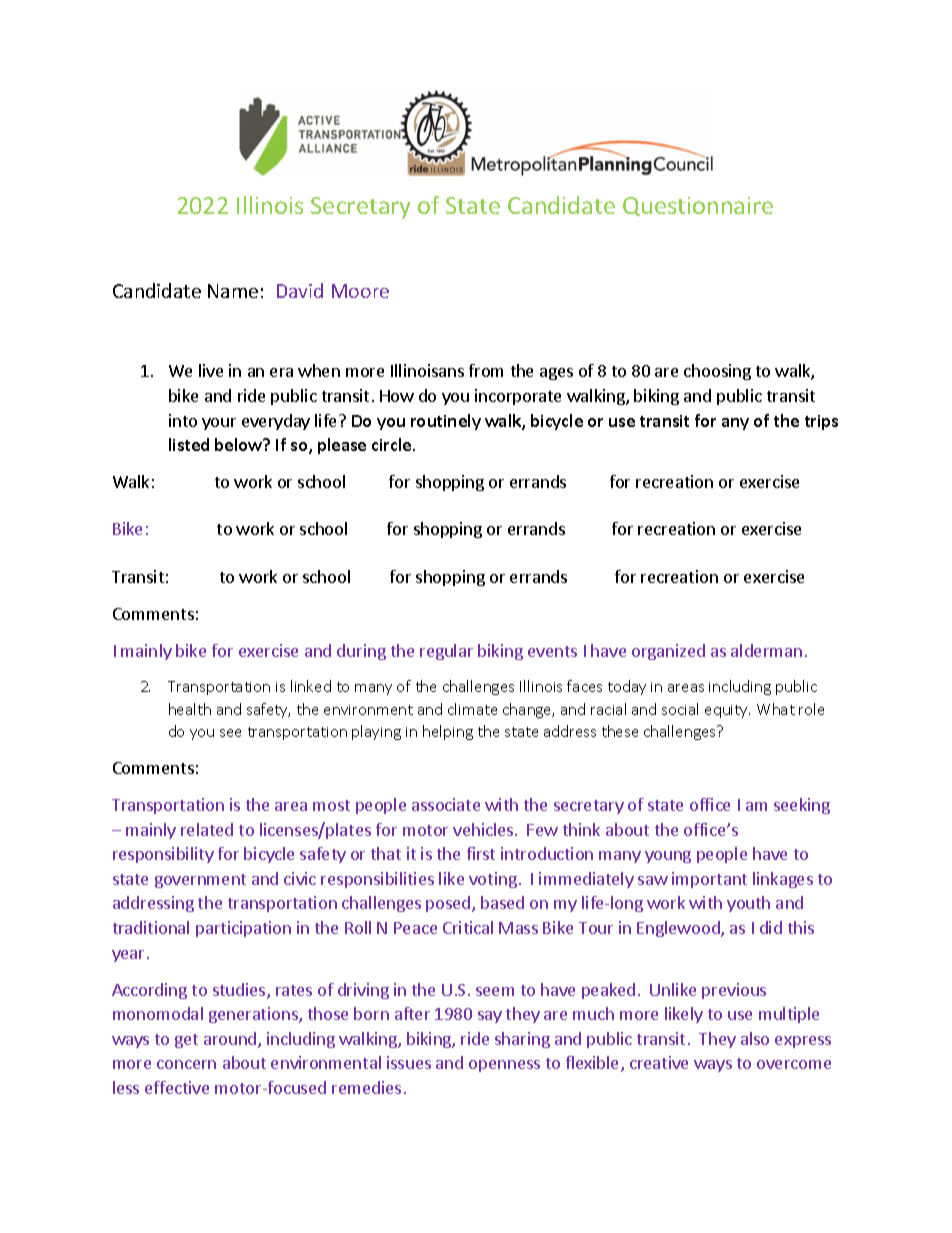 The width and height of the document is (952, 1233). Describe the element at coordinates (504, 1066) in the document. I see `openness` at that location.
